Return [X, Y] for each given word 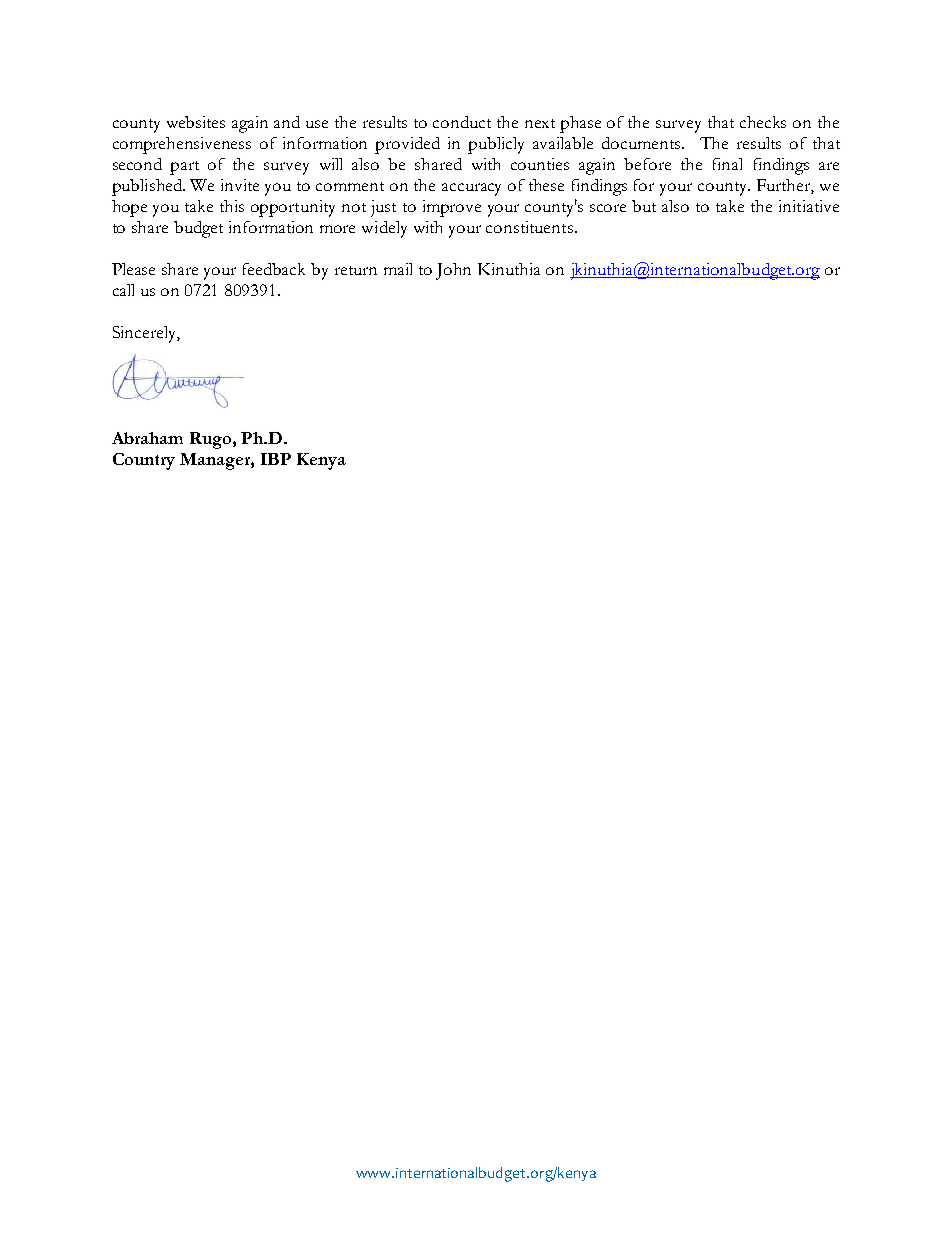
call [123, 290]
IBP [276, 459]
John [453, 271]
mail [398, 269]
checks [763, 122]
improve [452, 208]
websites [196, 122]
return [356, 270]
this [232, 206]
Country [144, 461]
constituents [529, 227]
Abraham [147, 438]
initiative [809, 206]
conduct [462, 122]
